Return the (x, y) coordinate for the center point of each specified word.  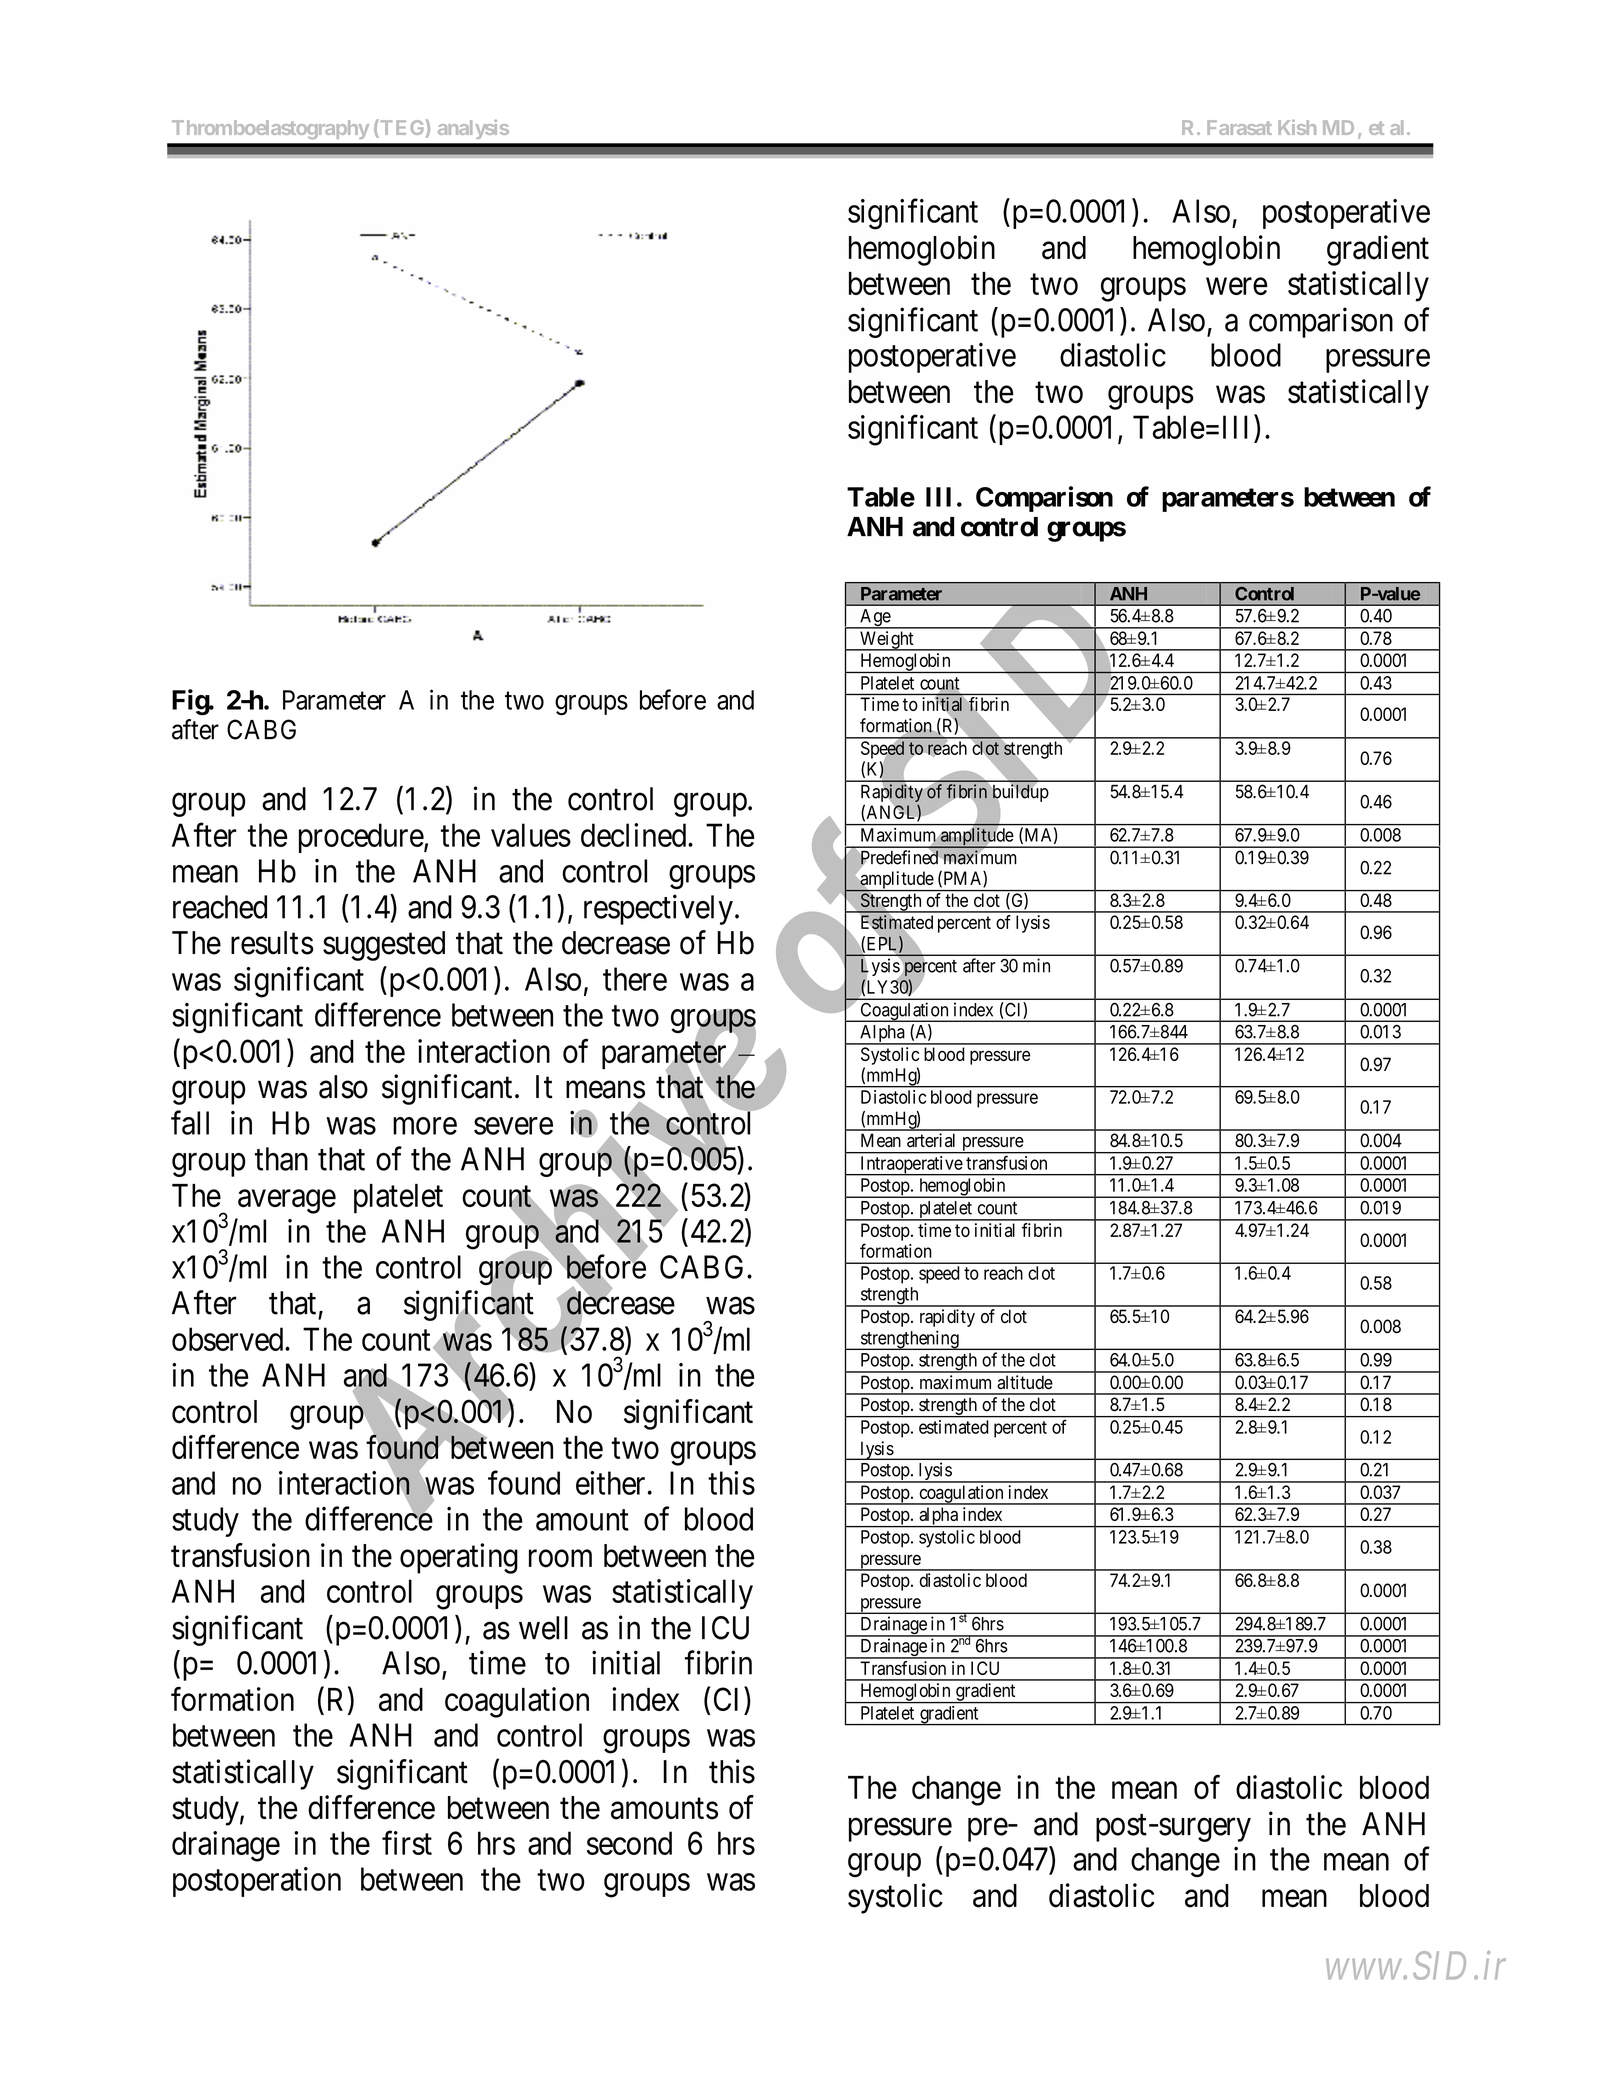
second (629, 1843)
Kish (1297, 127)
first (407, 1843)
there (635, 979)
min (1036, 965)
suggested (384, 946)
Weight (887, 641)
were (1237, 286)
